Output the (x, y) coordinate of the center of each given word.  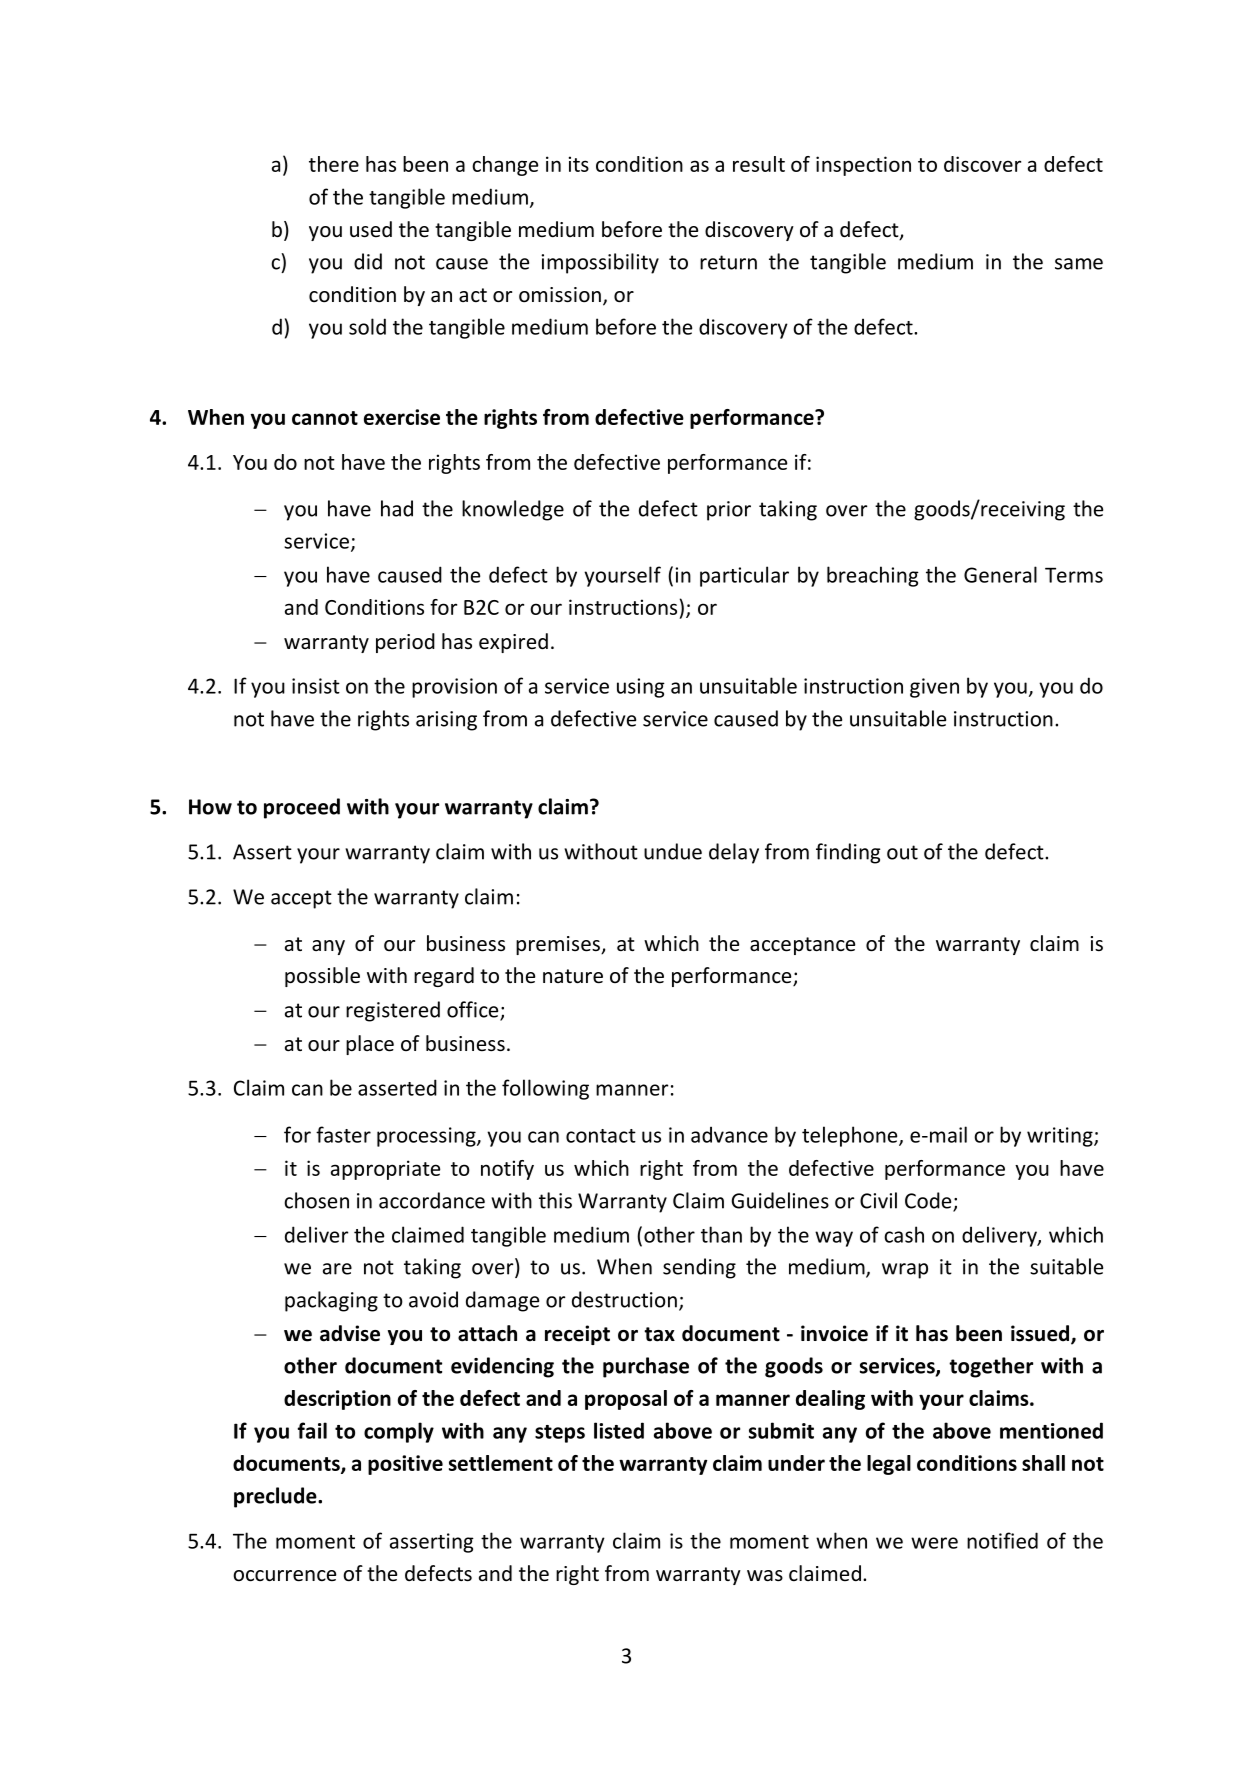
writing (1061, 1137)
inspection (863, 166)
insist (316, 686)
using (641, 688)
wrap (905, 1271)
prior (729, 511)
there (334, 164)
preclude (276, 1497)
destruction (624, 1299)
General (1000, 574)
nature (573, 976)
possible (322, 977)
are (337, 1269)
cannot (325, 418)
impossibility (600, 263)
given (934, 688)
